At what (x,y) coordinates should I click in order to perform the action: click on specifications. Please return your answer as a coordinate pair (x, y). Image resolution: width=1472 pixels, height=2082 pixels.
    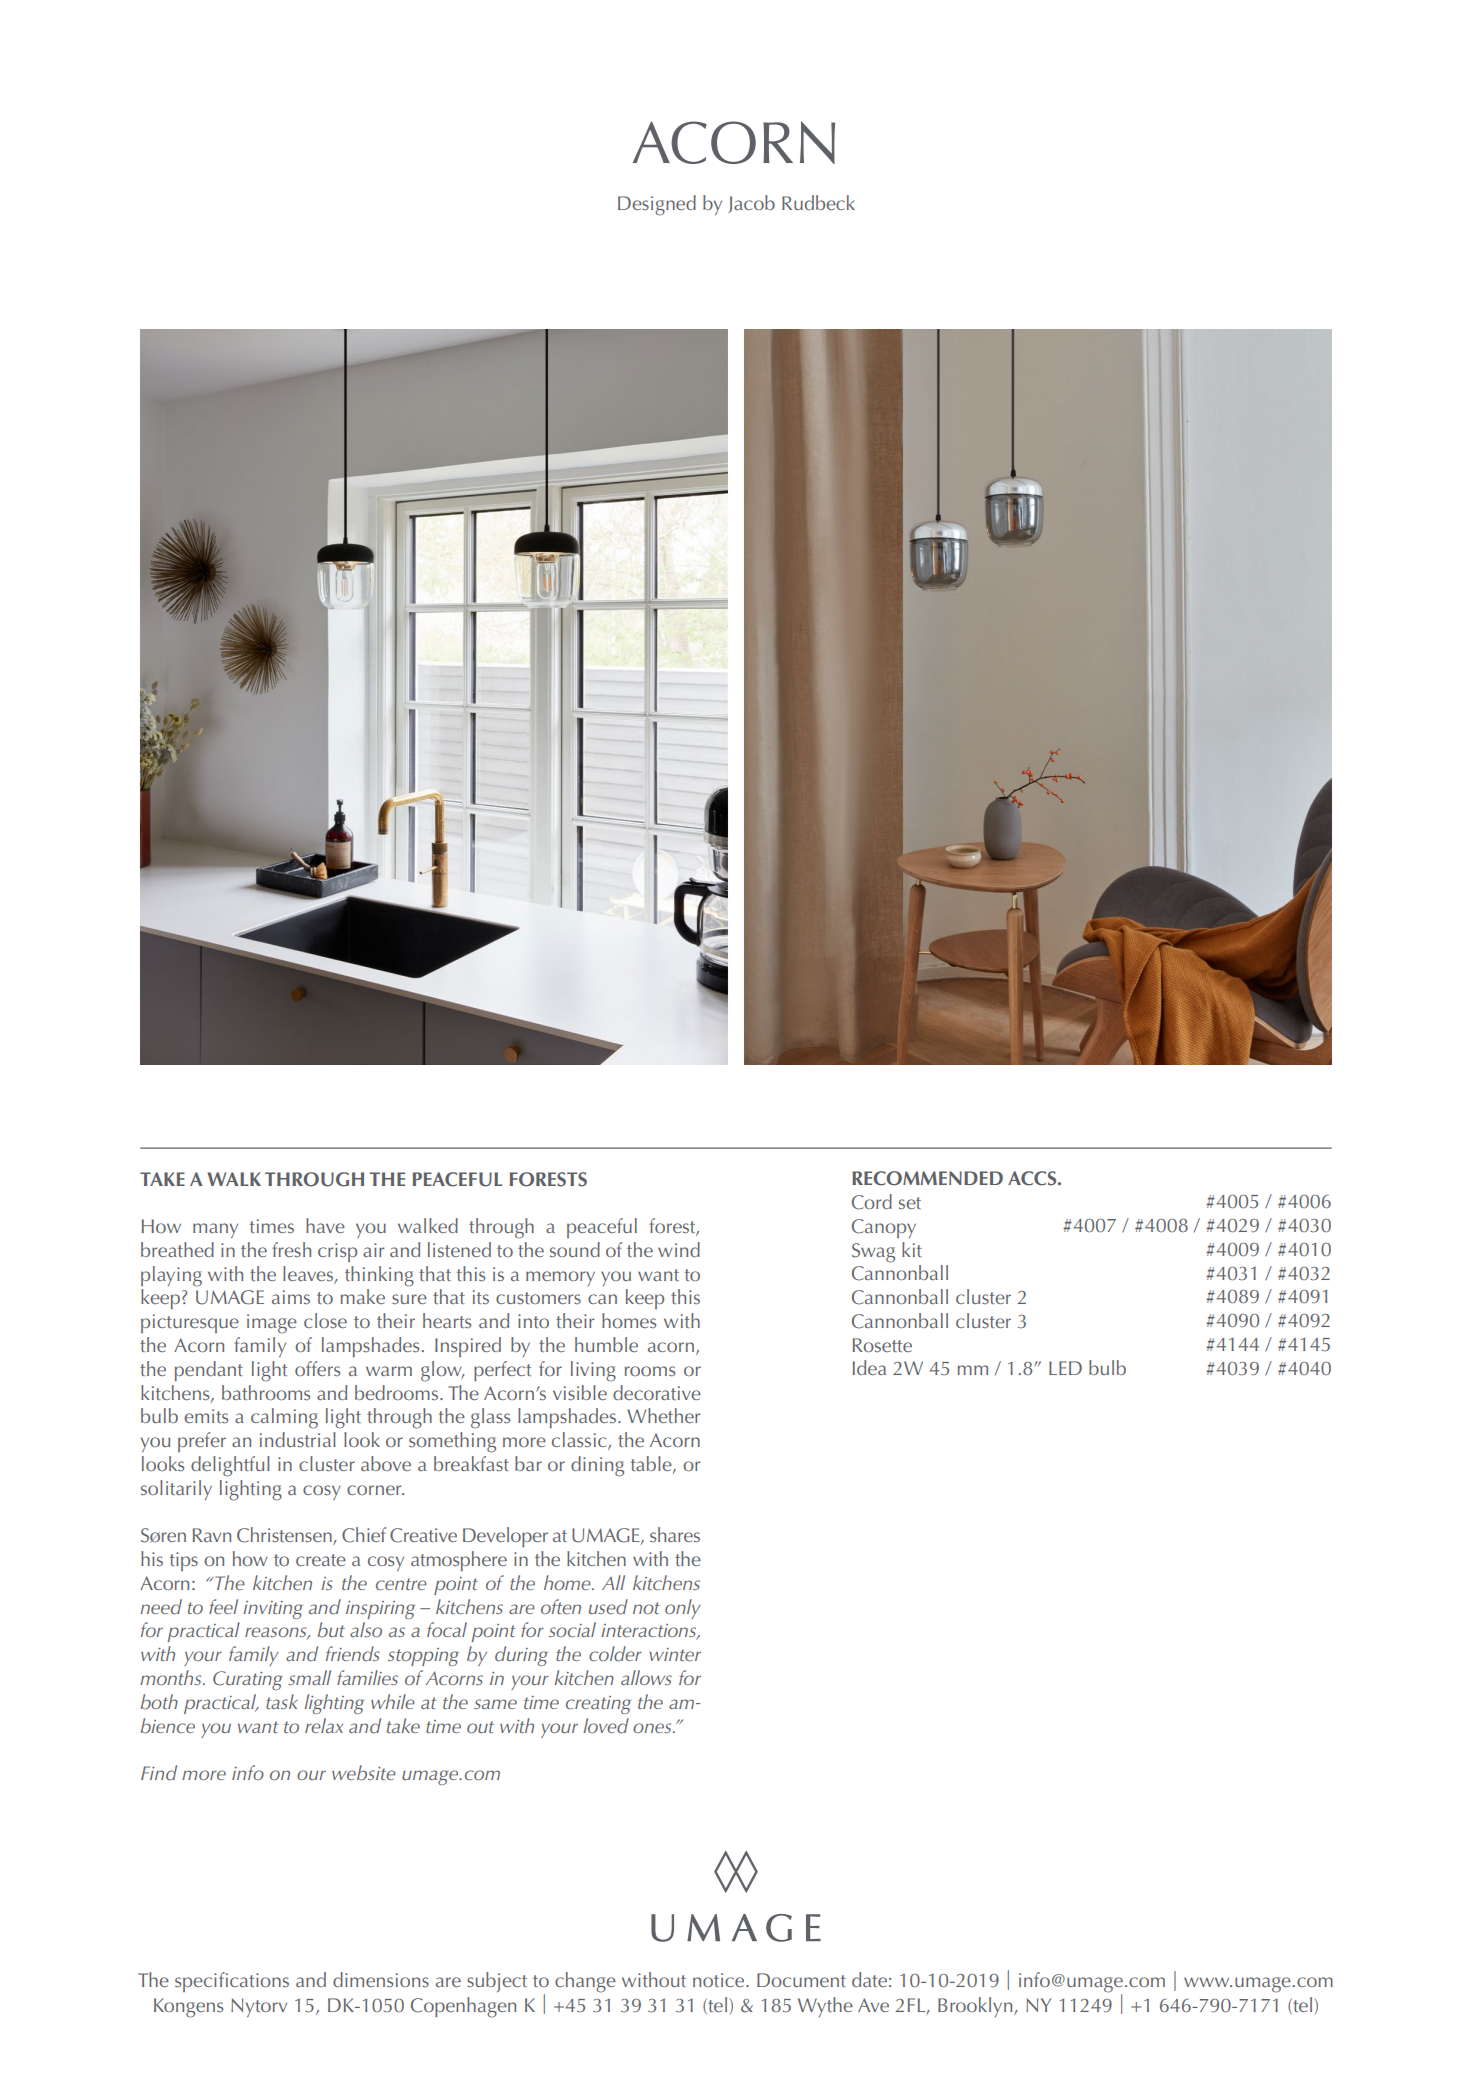
    Looking at the image, I should click on (232, 1982).
